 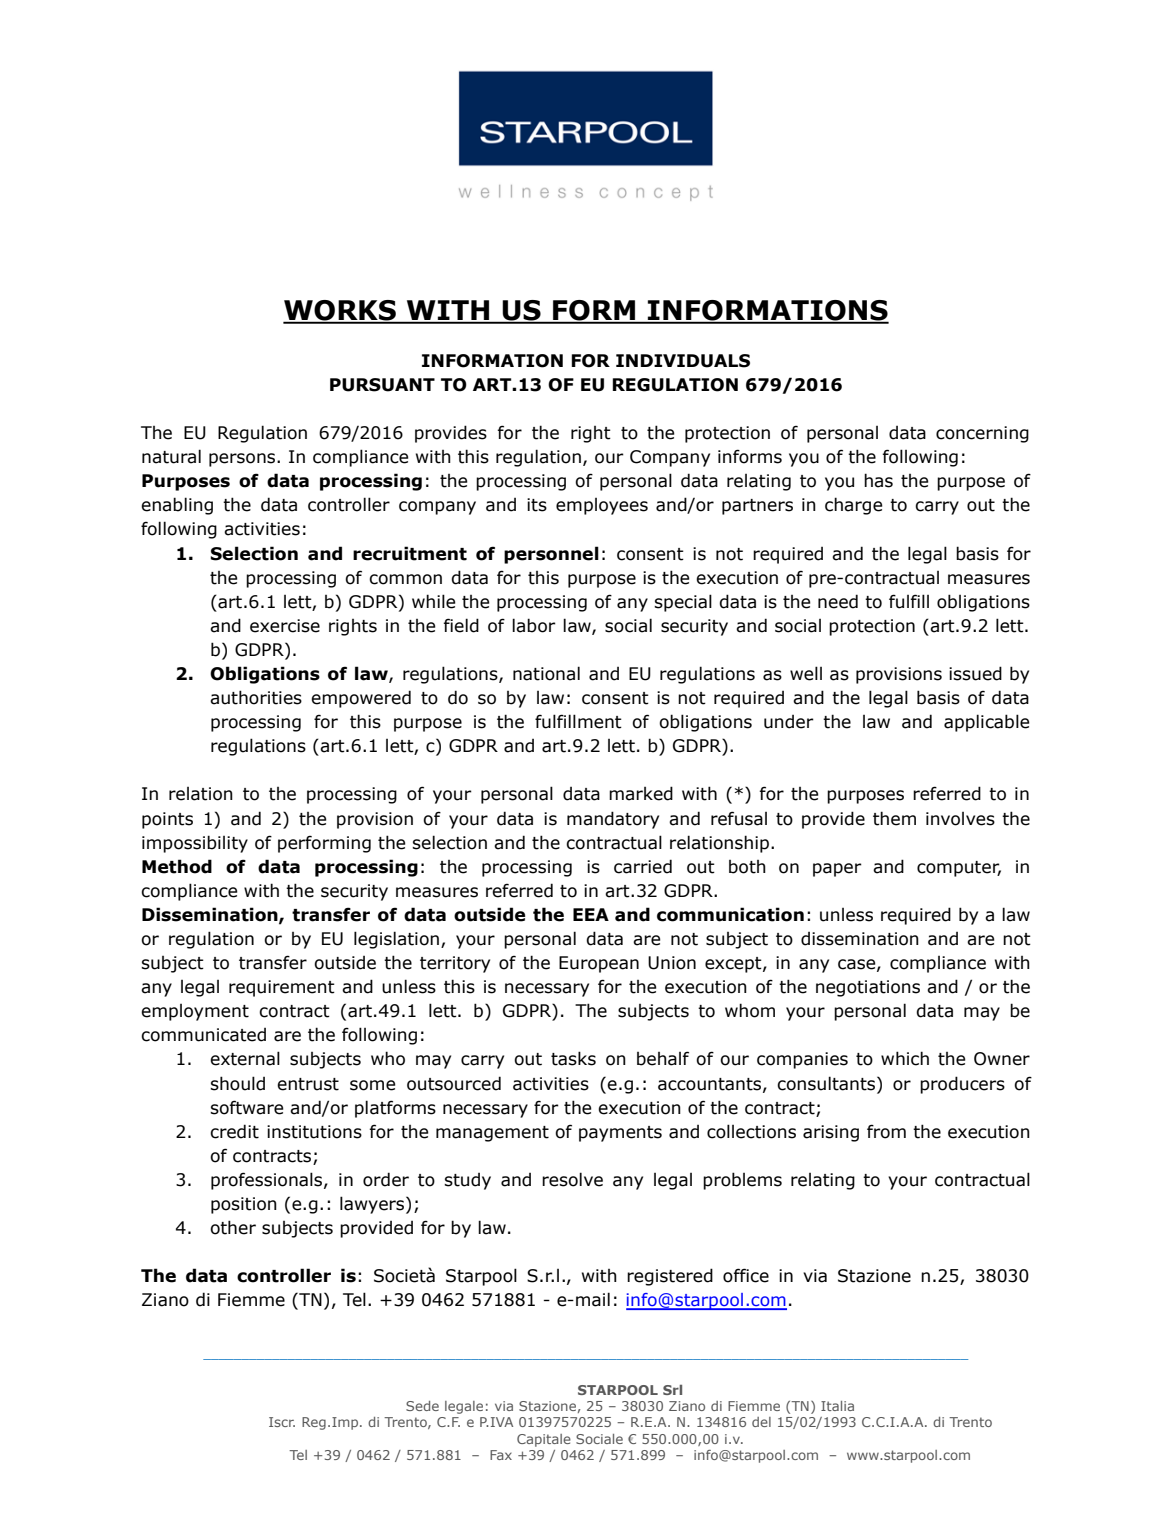 What do you see at coordinates (422, 1406) in the screenshot?
I see `Sede` at bounding box center [422, 1406].
